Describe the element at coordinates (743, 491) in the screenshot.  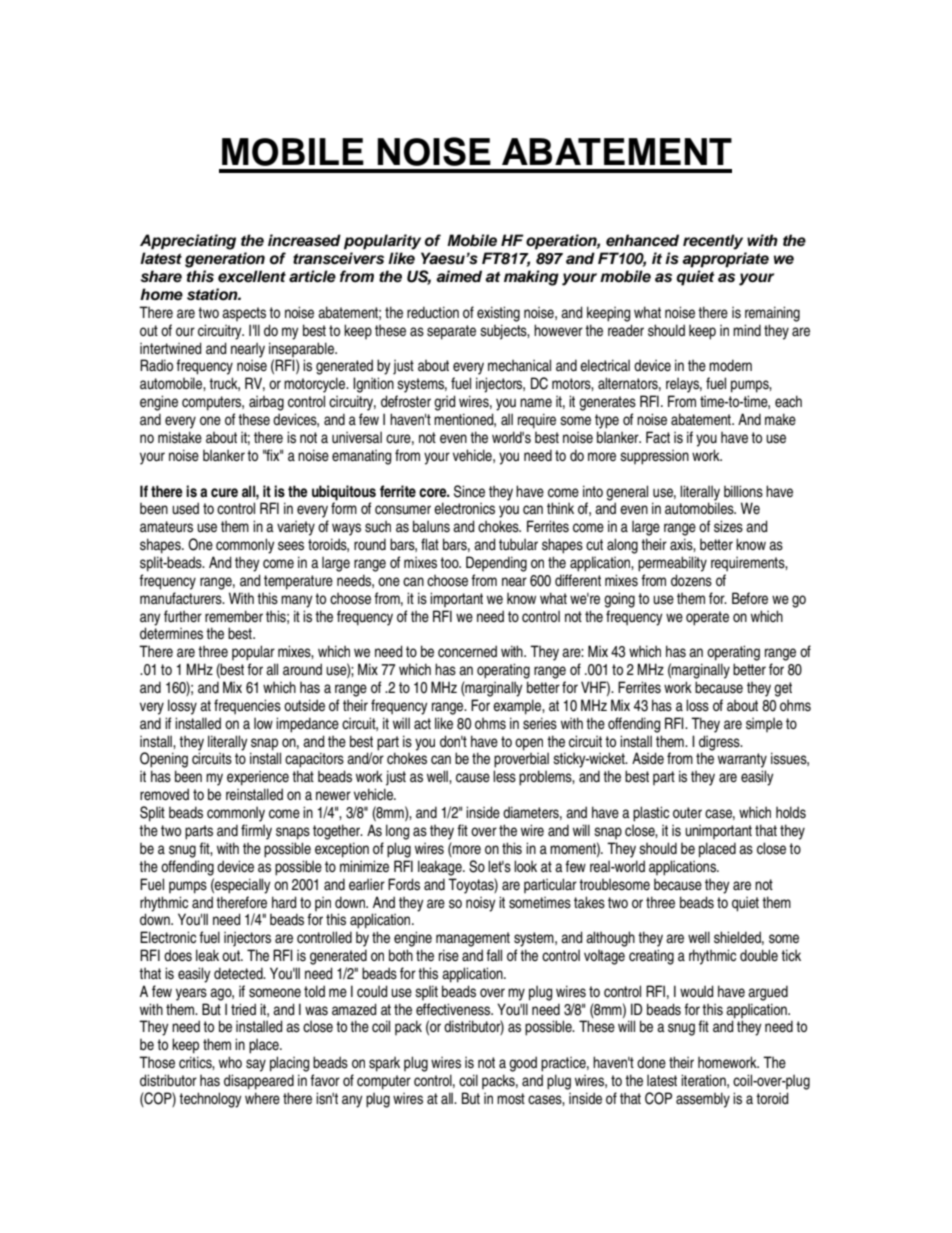
I see `billions` at that location.
